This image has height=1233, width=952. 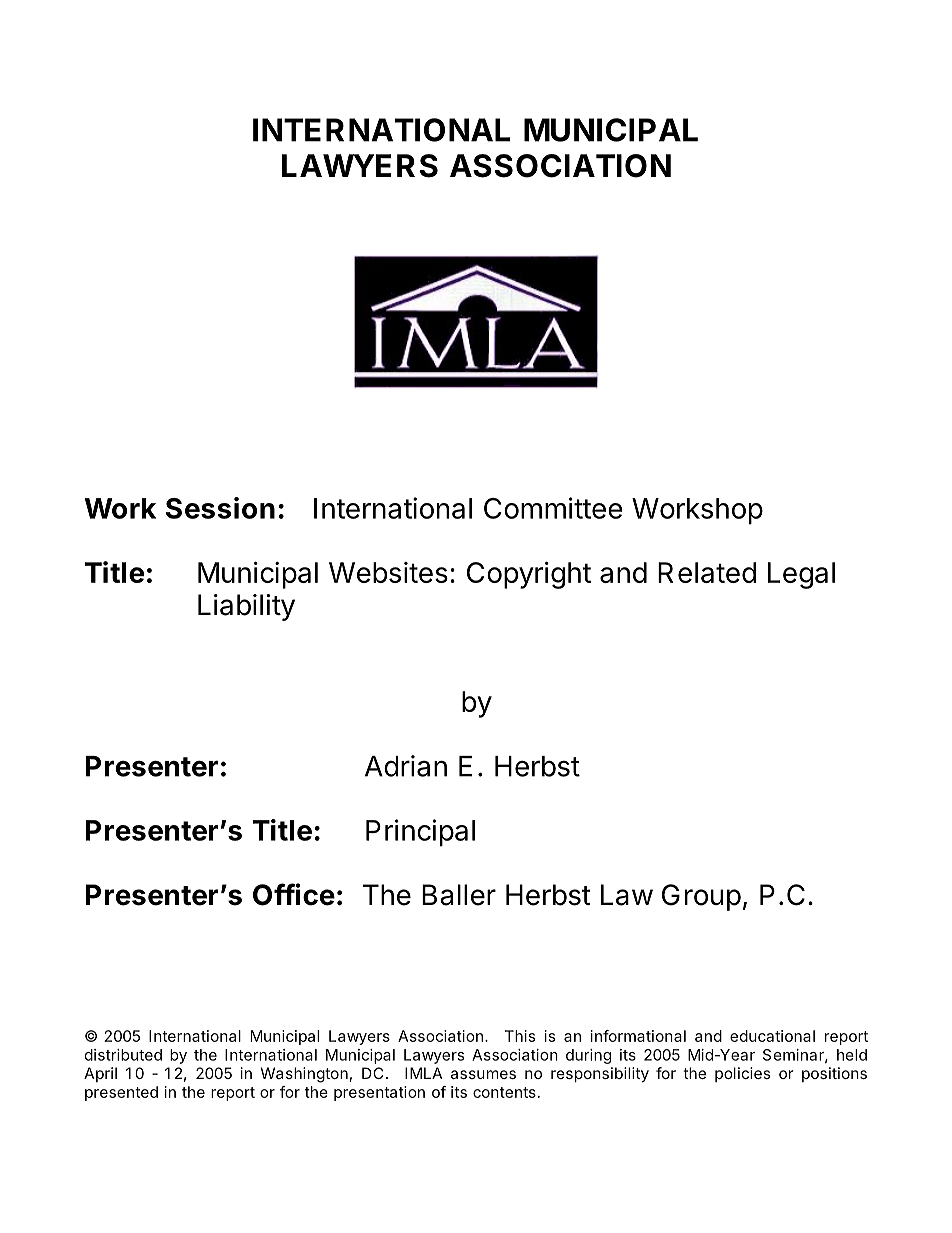 What do you see at coordinates (742, 1074) in the image?
I see `policies` at bounding box center [742, 1074].
